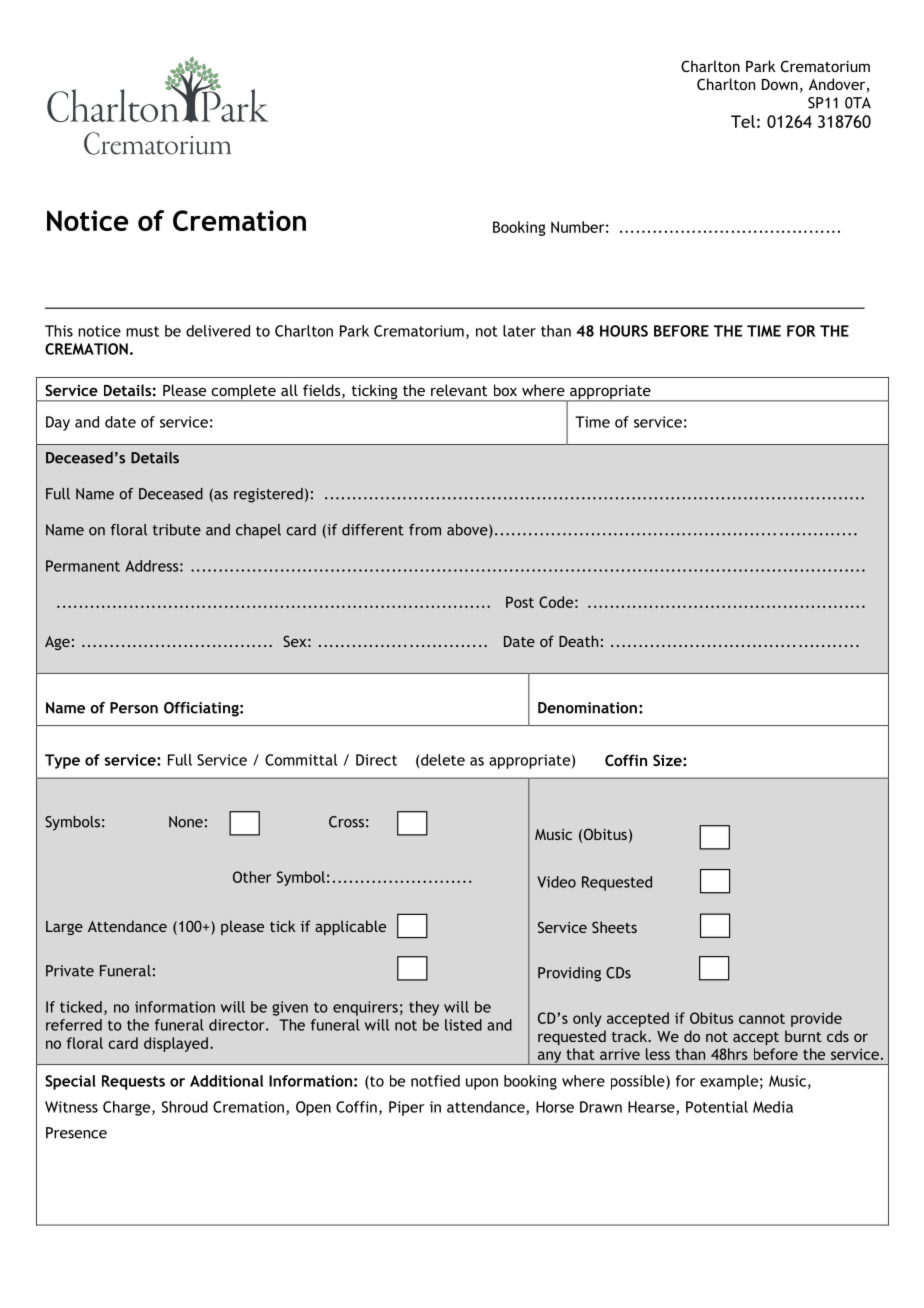 This screenshot has height=1308, width=924. I want to click on None, so click(186, 822).
